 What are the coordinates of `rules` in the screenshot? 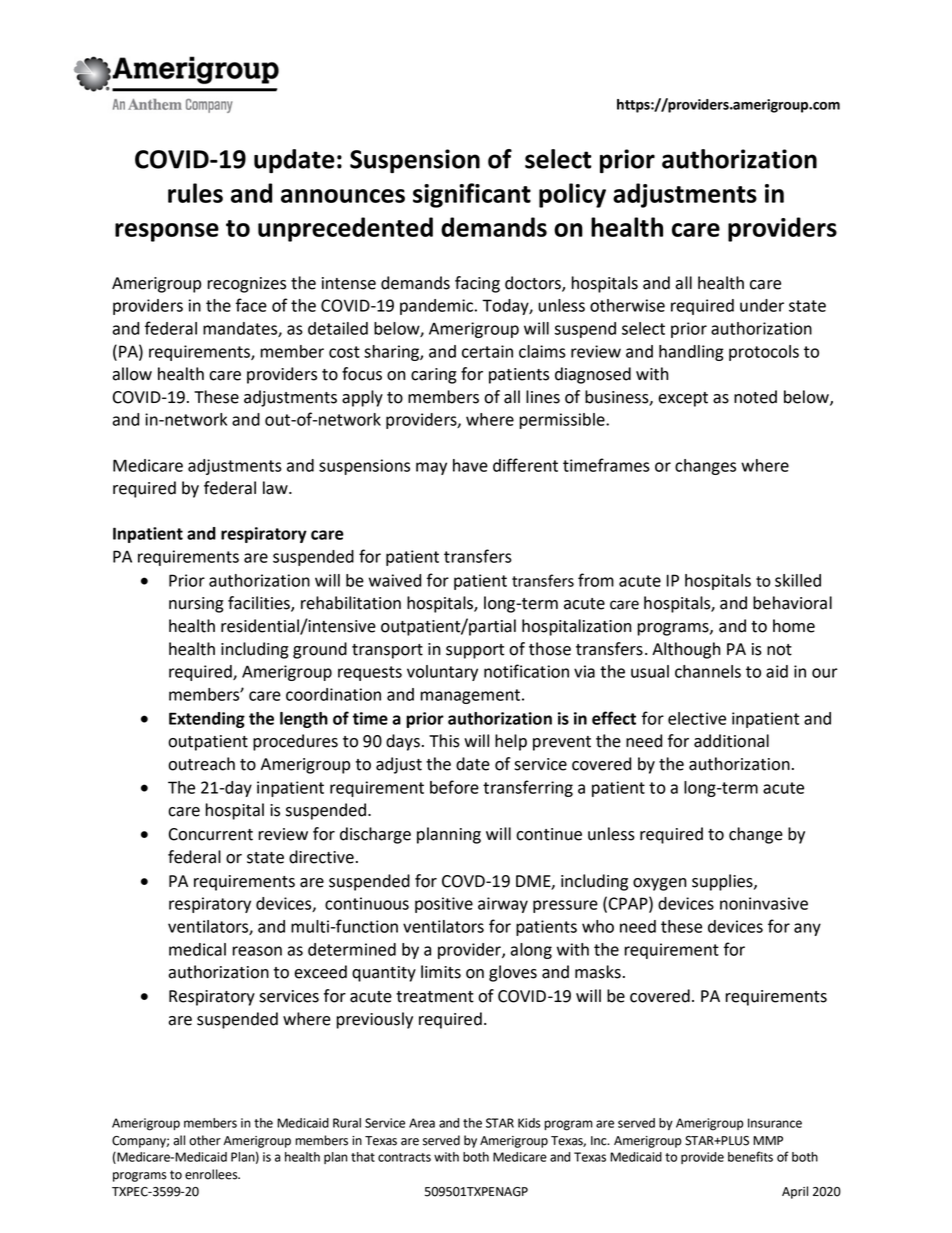 It's located at (195, 193).
